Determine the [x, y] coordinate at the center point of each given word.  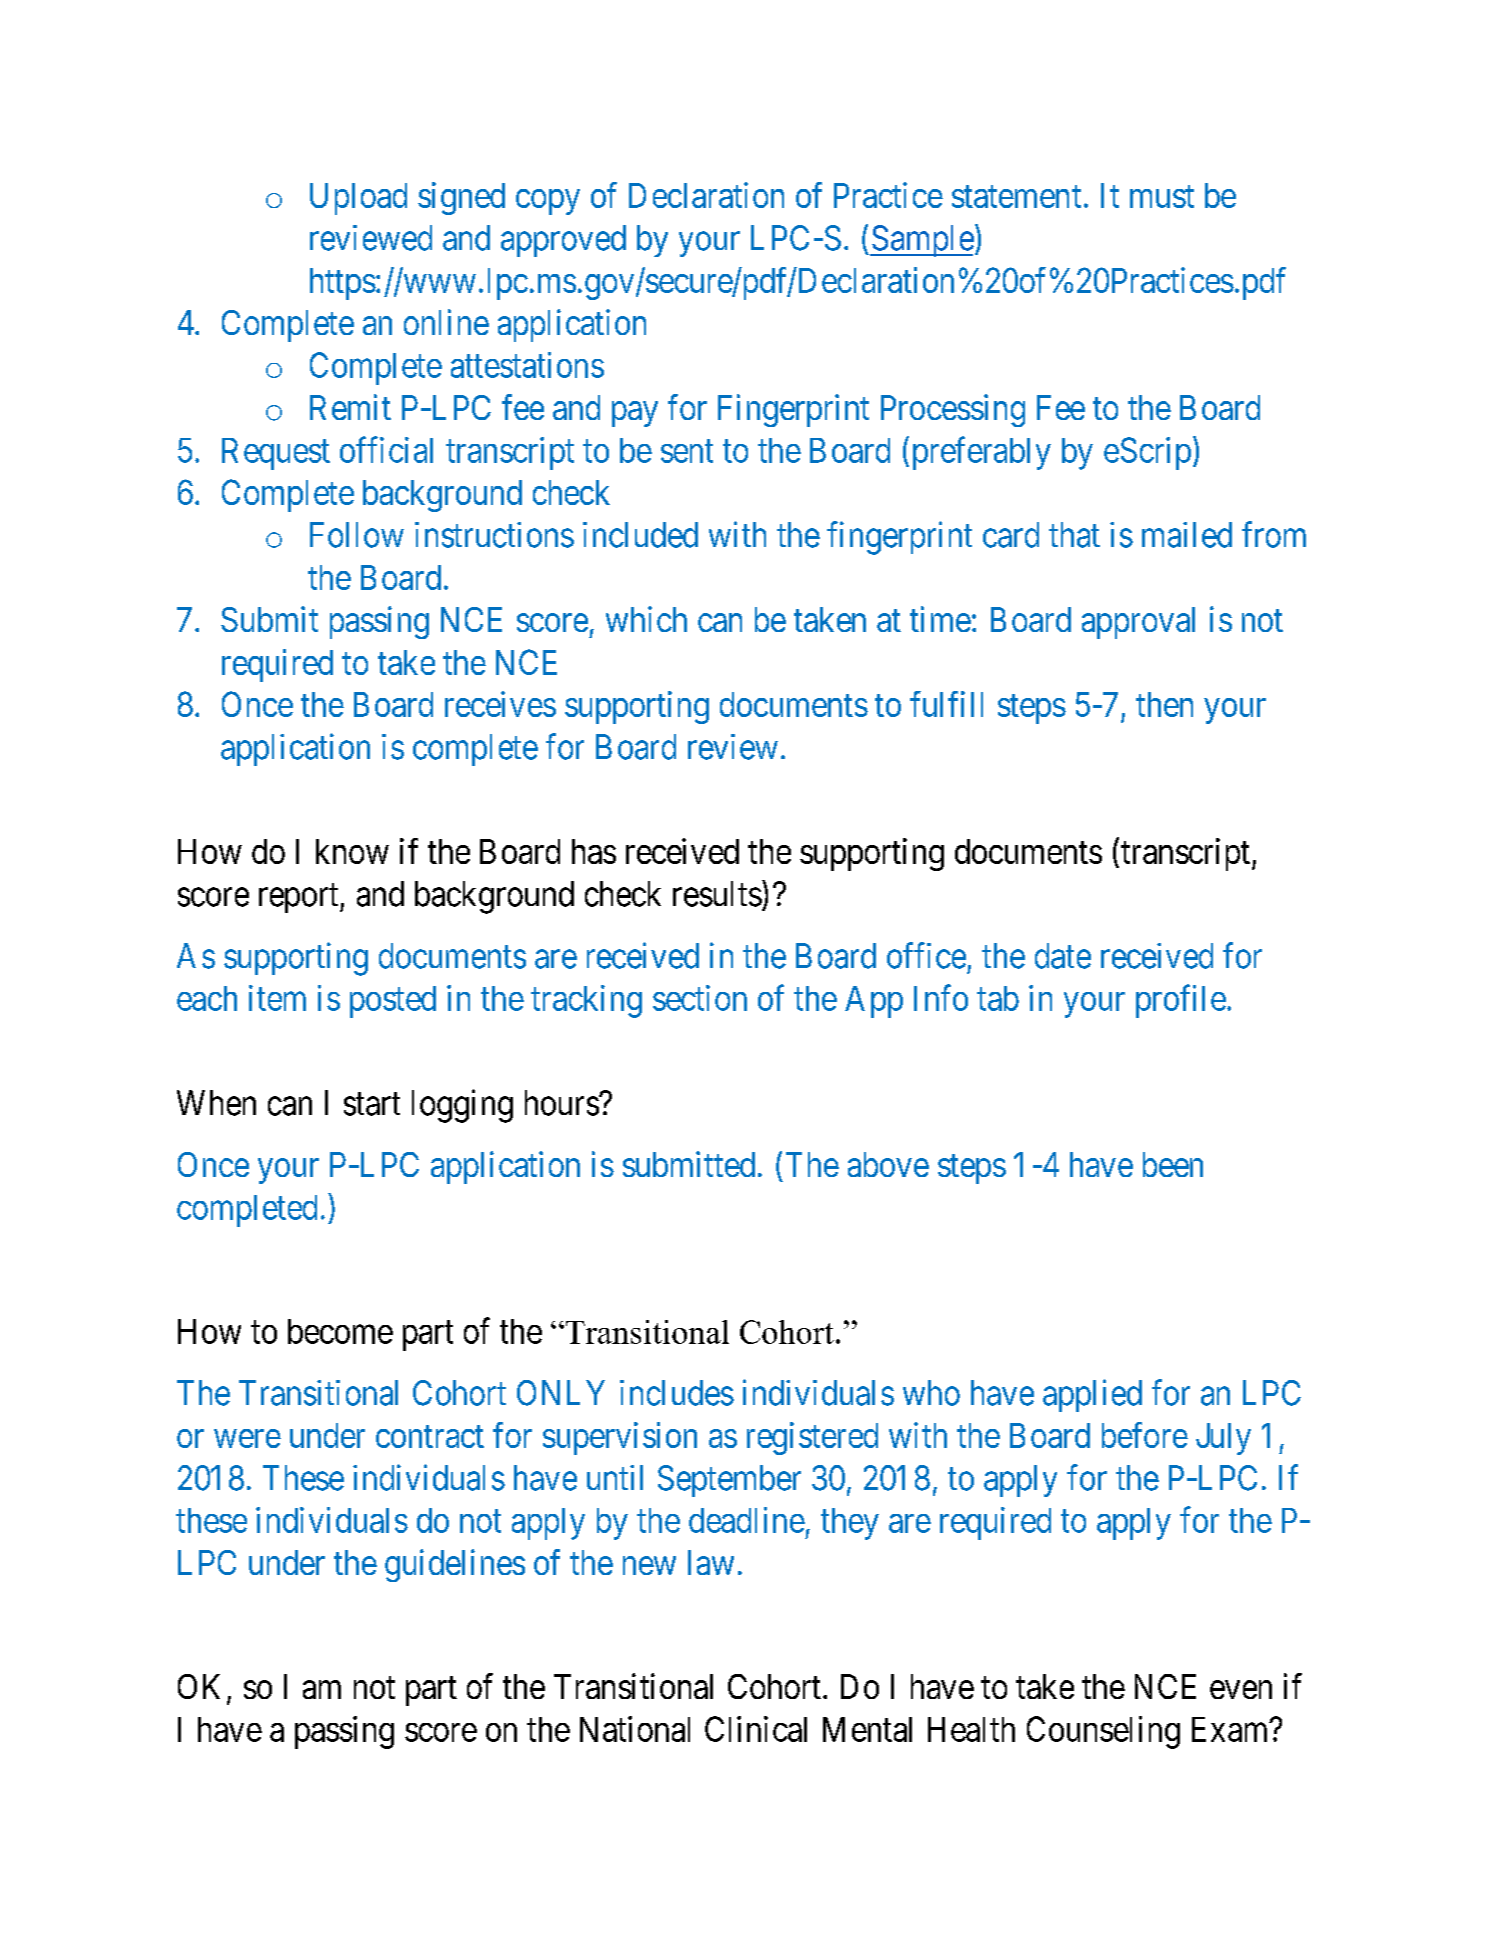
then [1164, 704]
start [372, 1104]
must [1162, 196]
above [888, 1164]
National [635, 1729]
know [352, 851]
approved [563, 241]
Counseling [1103, 1732]
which [646, 619]
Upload [358, 199]
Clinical [756, 1729]
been [1173, 1164]
